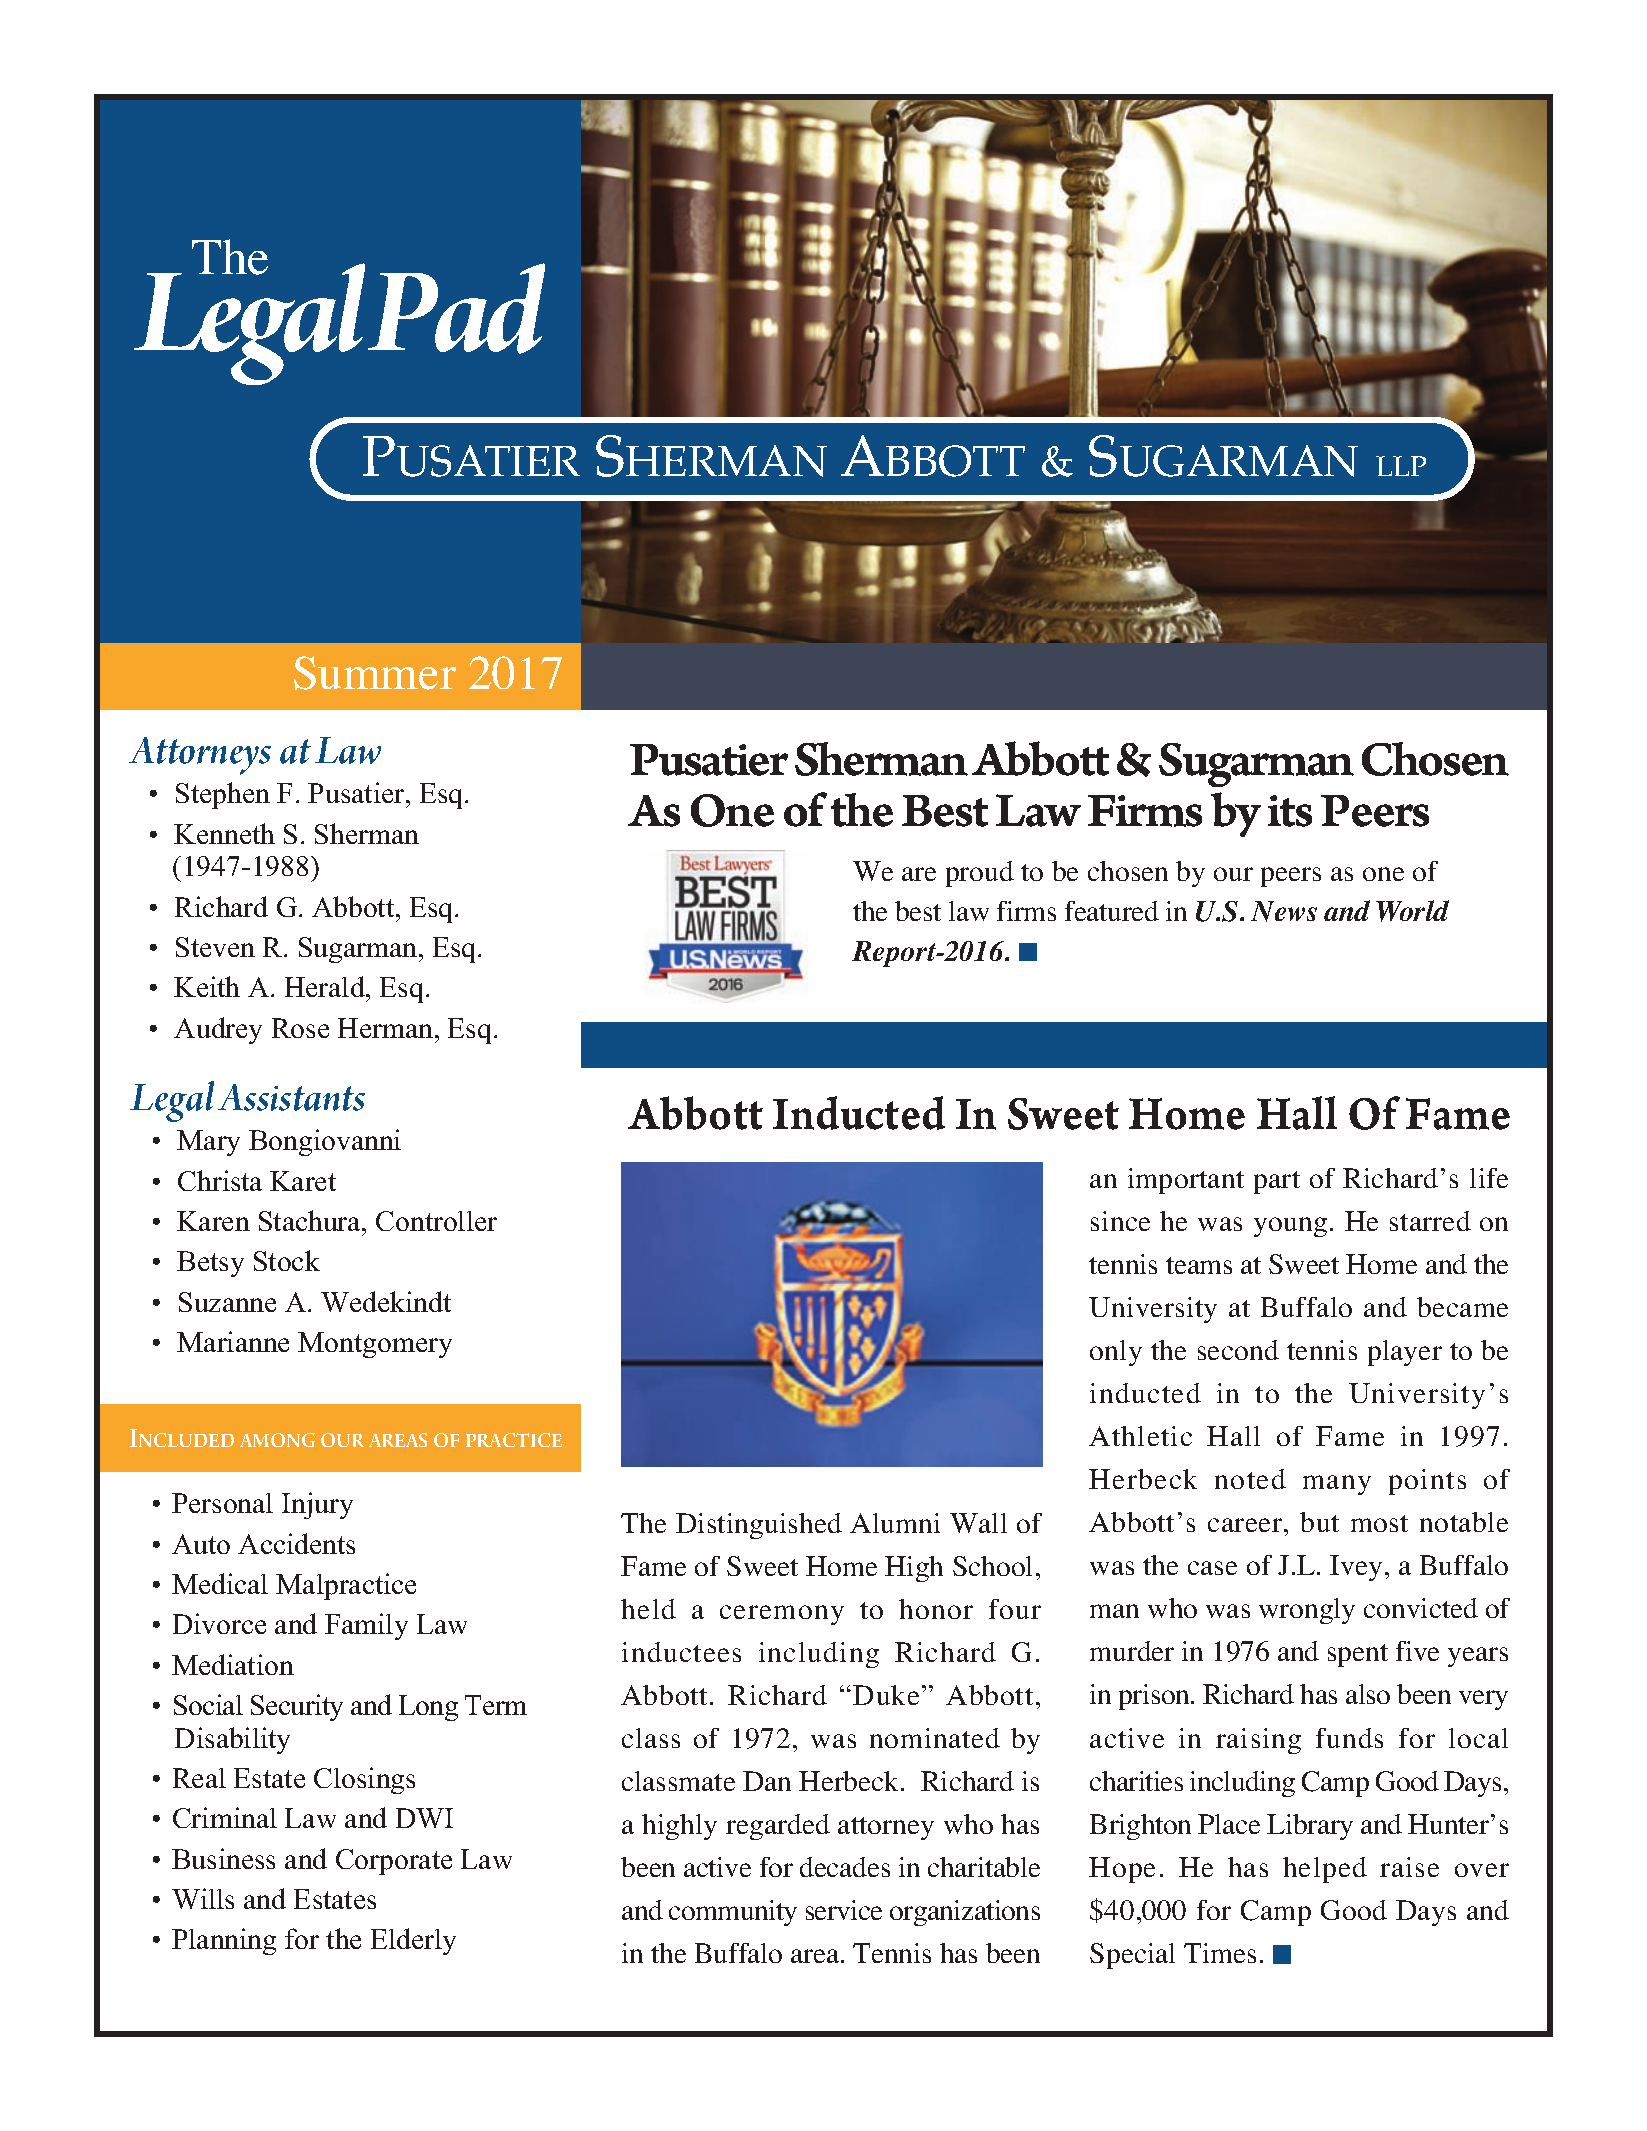 Image resolution: width=1647 pixels, height=2131 pixels. I want to click on LLP, so click(1401, 466).
